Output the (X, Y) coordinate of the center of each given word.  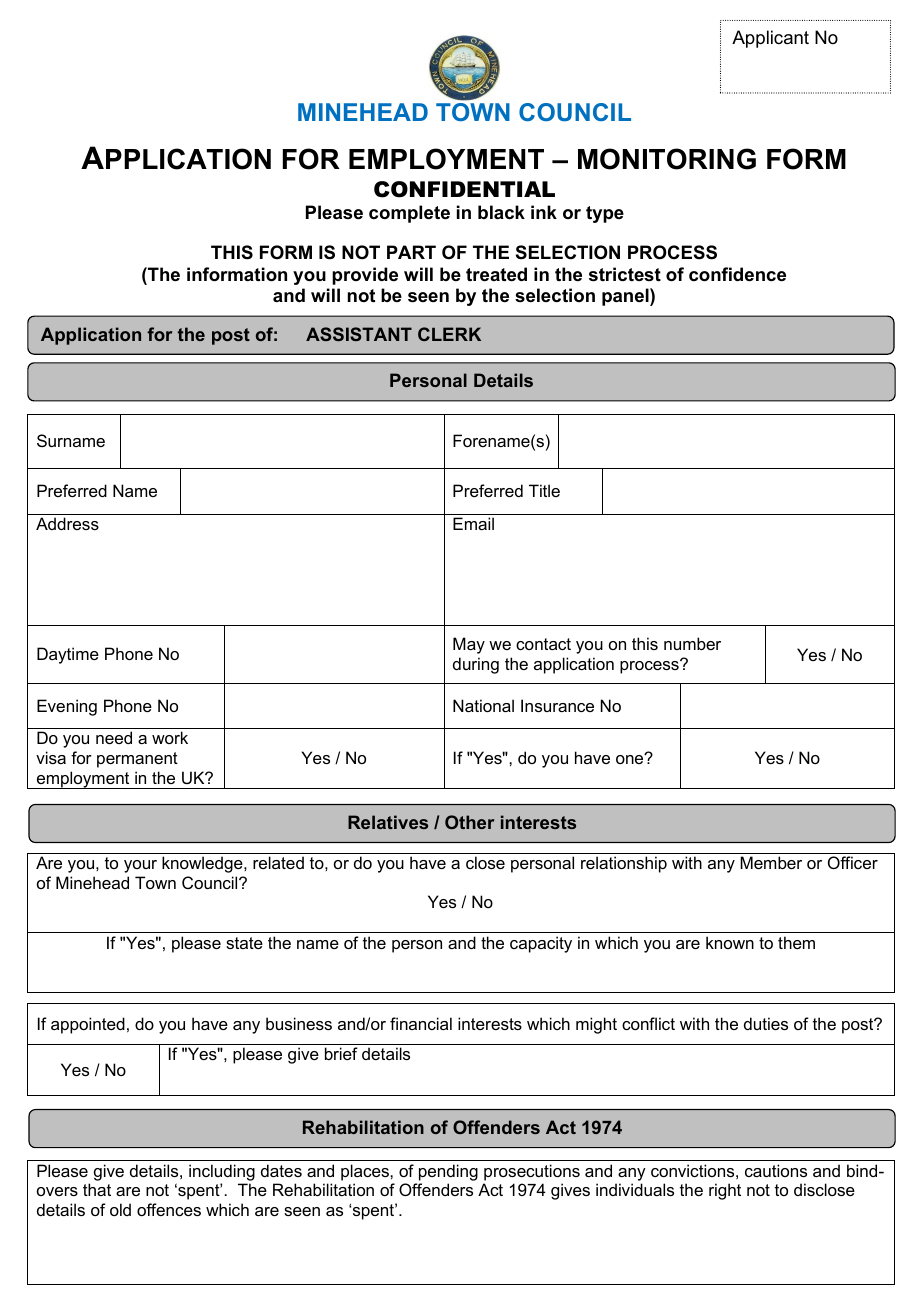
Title (544, 490)
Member (771, 862)
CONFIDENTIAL (464, 189)
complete (409, 214)
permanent (137, 760)
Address (67, 523)
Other (469, 822)
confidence (737, 274)
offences (169, 1209)
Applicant (770, 39)
